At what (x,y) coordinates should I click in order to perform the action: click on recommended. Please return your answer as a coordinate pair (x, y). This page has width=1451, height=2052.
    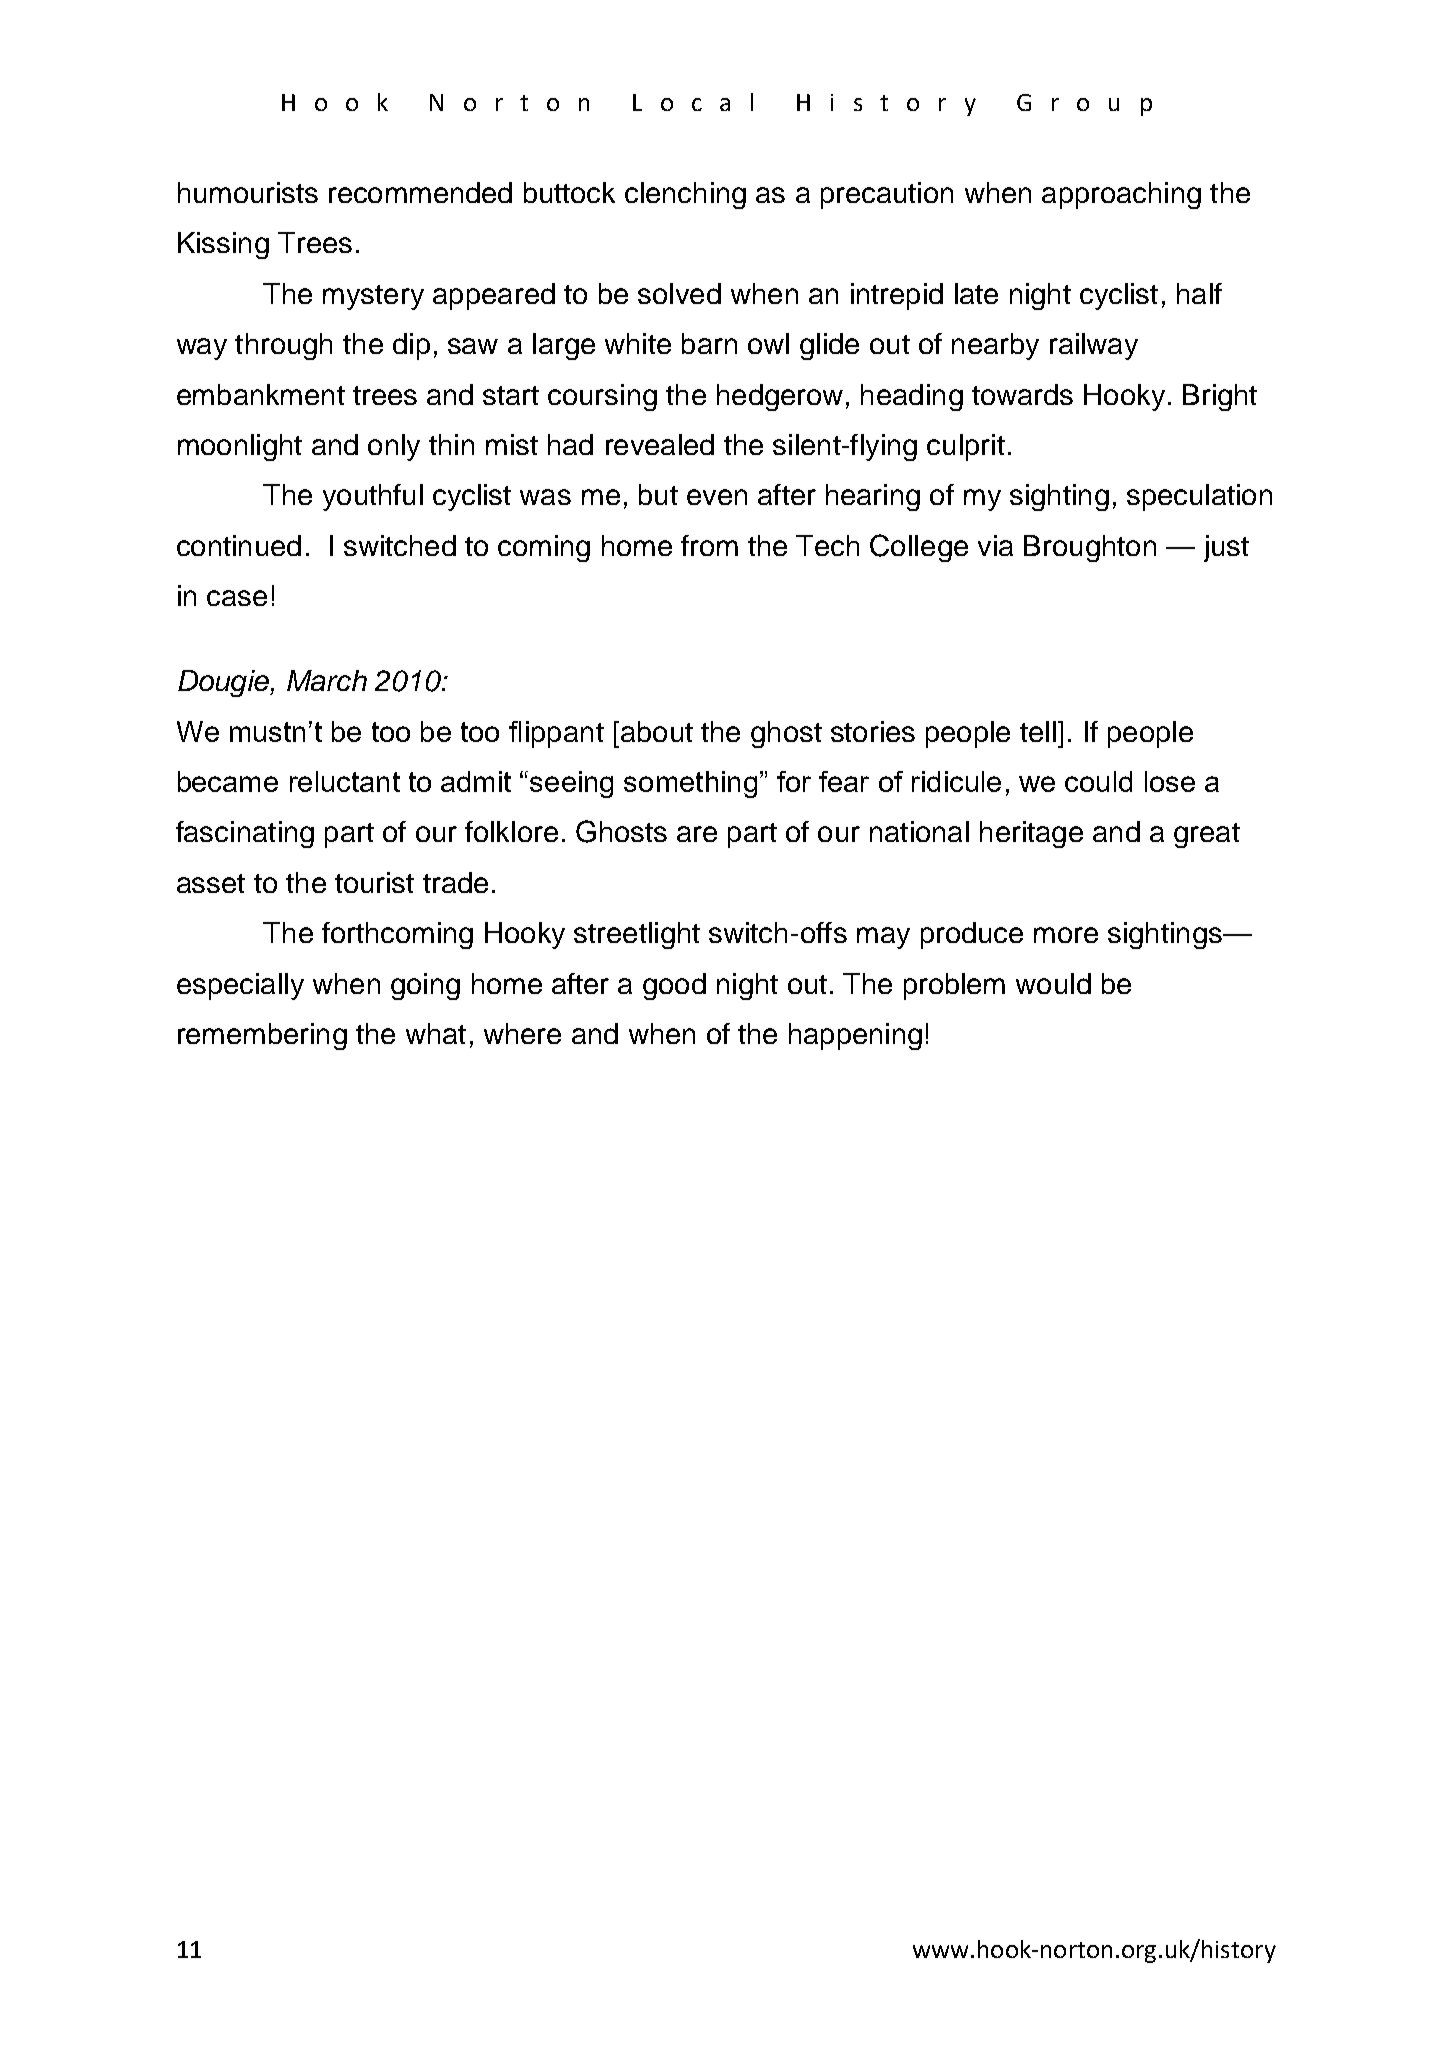
    Looking at the image, I should click on (420, 192).
